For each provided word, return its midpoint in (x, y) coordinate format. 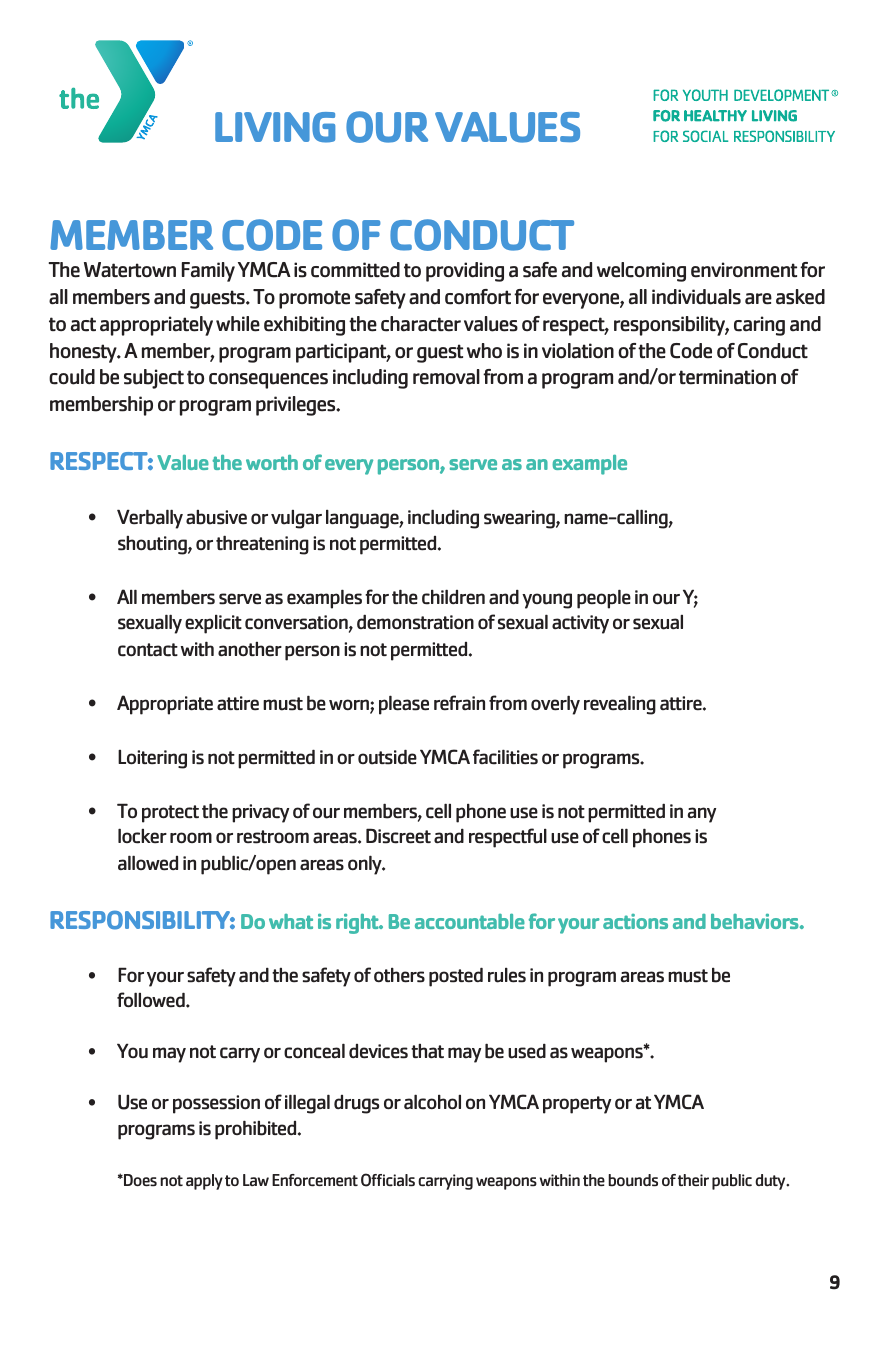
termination (727, 377)
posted (456, 977)
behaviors (756, 921)
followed (152, 1000)
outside (387, 757)
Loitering (152, 759)
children (453, 597)
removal (446, 377)
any (702, 815)
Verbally (150, 519)
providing (465, 272)
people (604, 599)
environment (744, 270)
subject (154, 379)
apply (204, 1182)
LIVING (275, 127)
